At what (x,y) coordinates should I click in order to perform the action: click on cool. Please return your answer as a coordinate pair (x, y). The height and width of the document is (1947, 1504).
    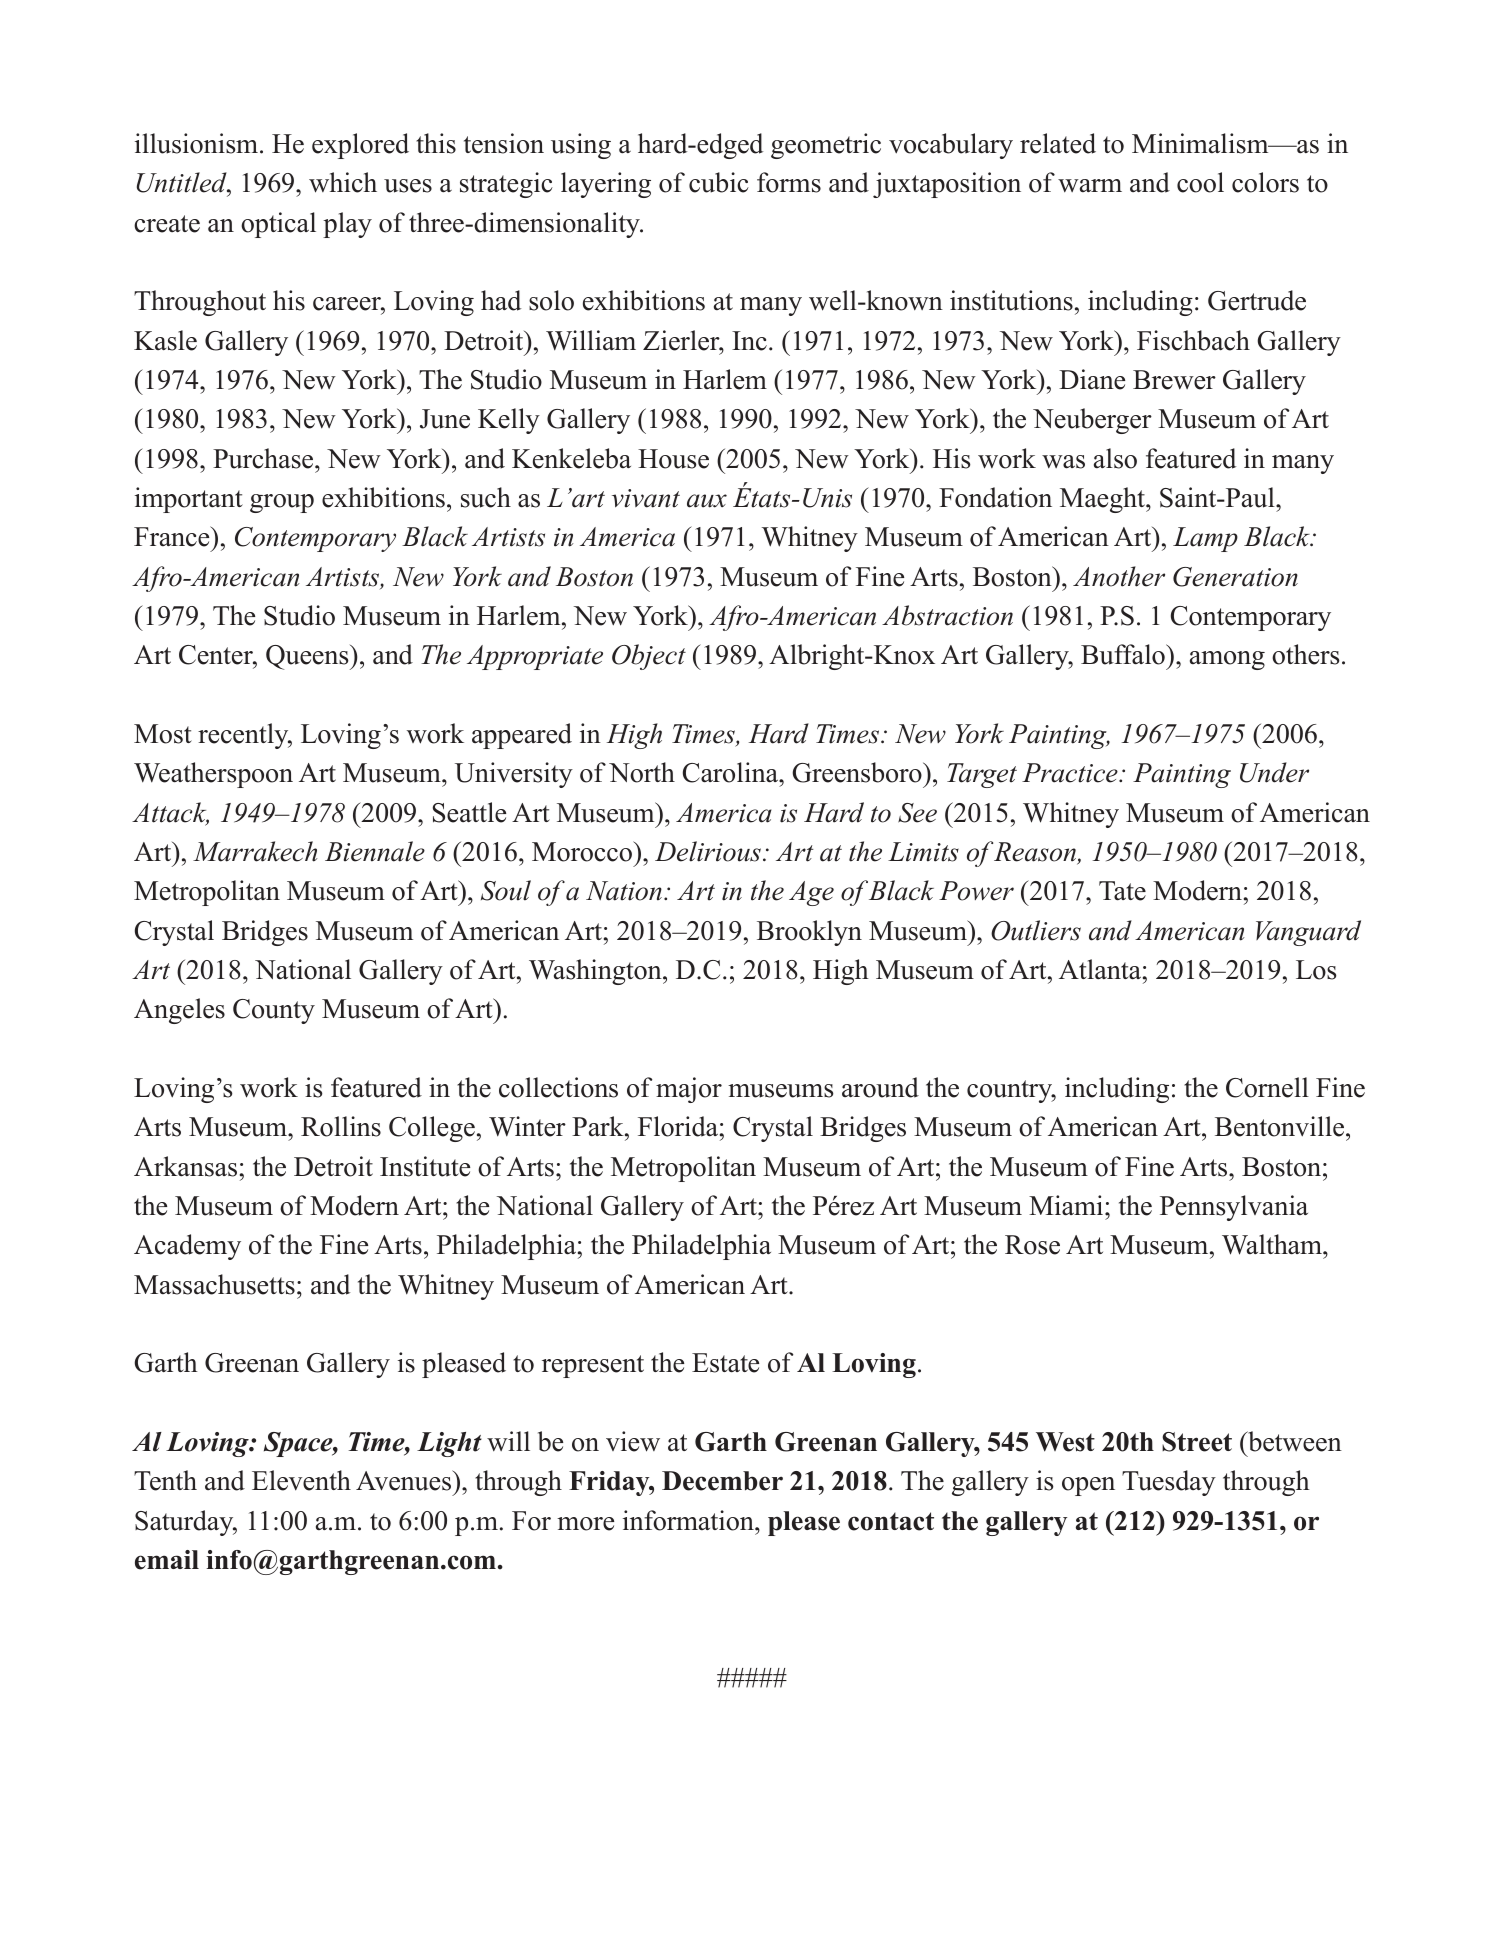
    Looking at the image, I should click on (1200, 182).
